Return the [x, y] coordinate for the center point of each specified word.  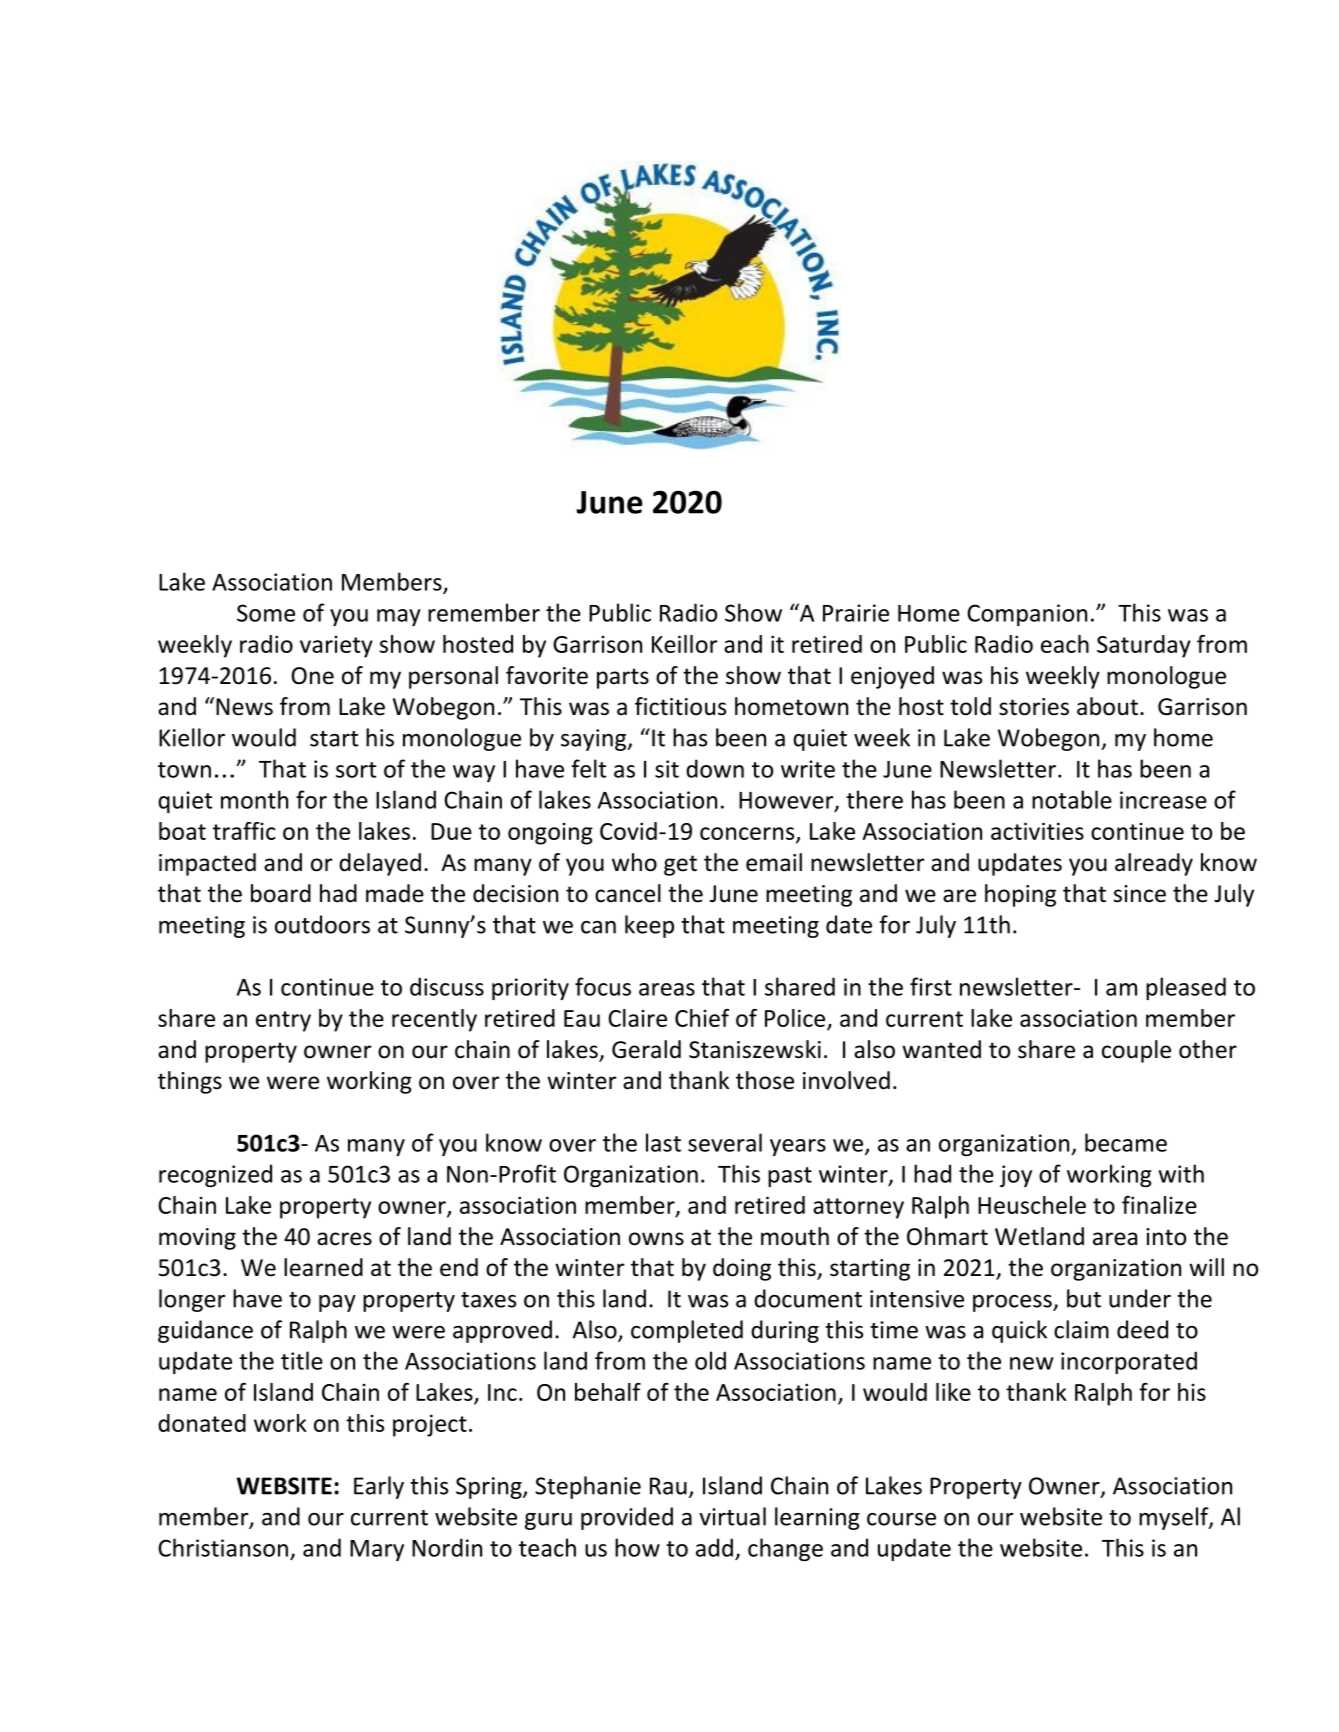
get [680, 865]
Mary [377, 1550]
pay [337, 1303]
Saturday [1144, 646]
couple [1136, 1051]
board [281, 893]
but [1084, 1298]
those [765, 1080]
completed [687, 1331]
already [1154, 864]
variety [336, 647]
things [190, 1082]
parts [623, 678]
